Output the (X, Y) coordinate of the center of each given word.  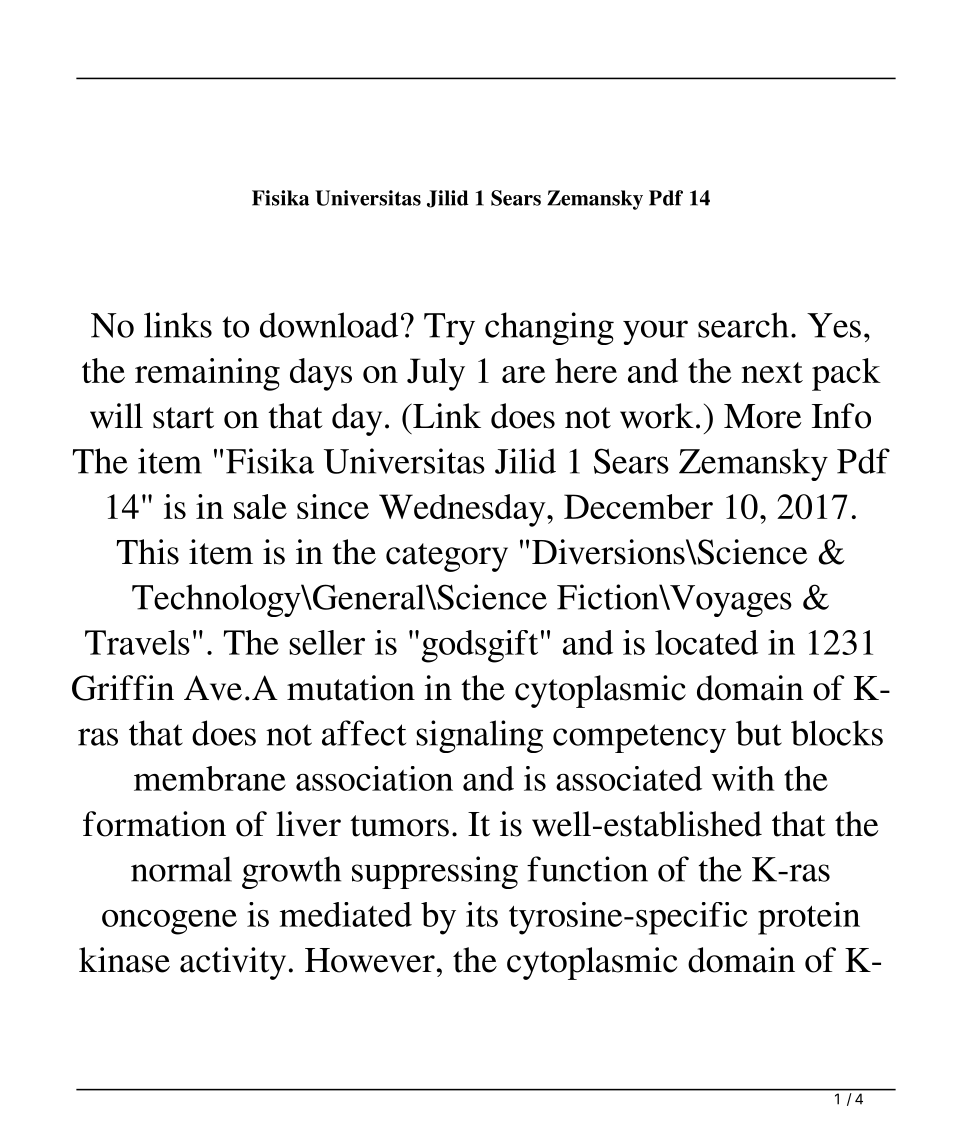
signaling (480, 736)
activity (233, 963)
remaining (207, 374)
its (482, 914)
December (638, 506)
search (743, 325)
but (759, 733)
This (148, 552)
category (447, 557)
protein (809, 918)
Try (449, 329)
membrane (210, 778)
